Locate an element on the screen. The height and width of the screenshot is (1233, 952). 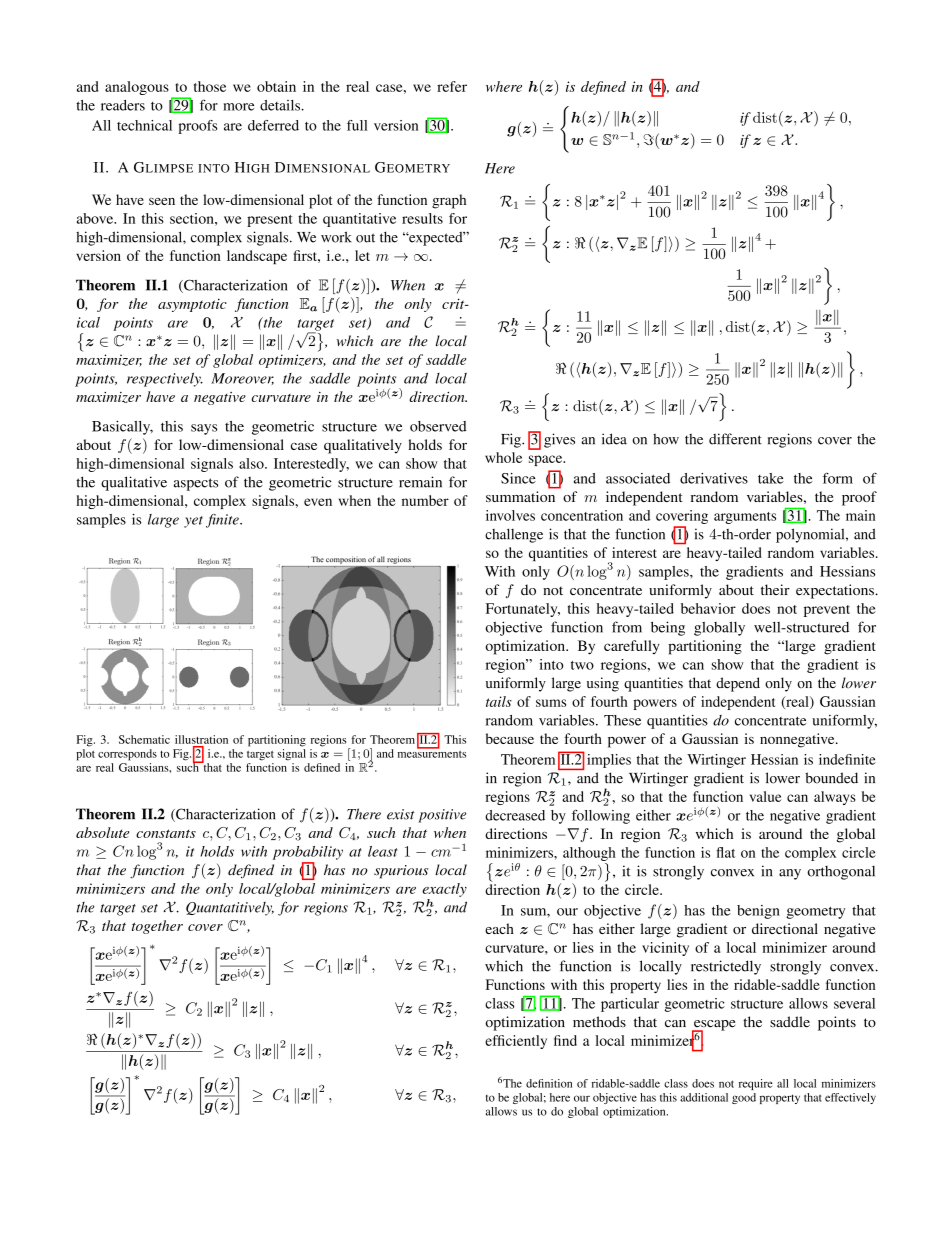
graph is located at coordinates (449, 201).
